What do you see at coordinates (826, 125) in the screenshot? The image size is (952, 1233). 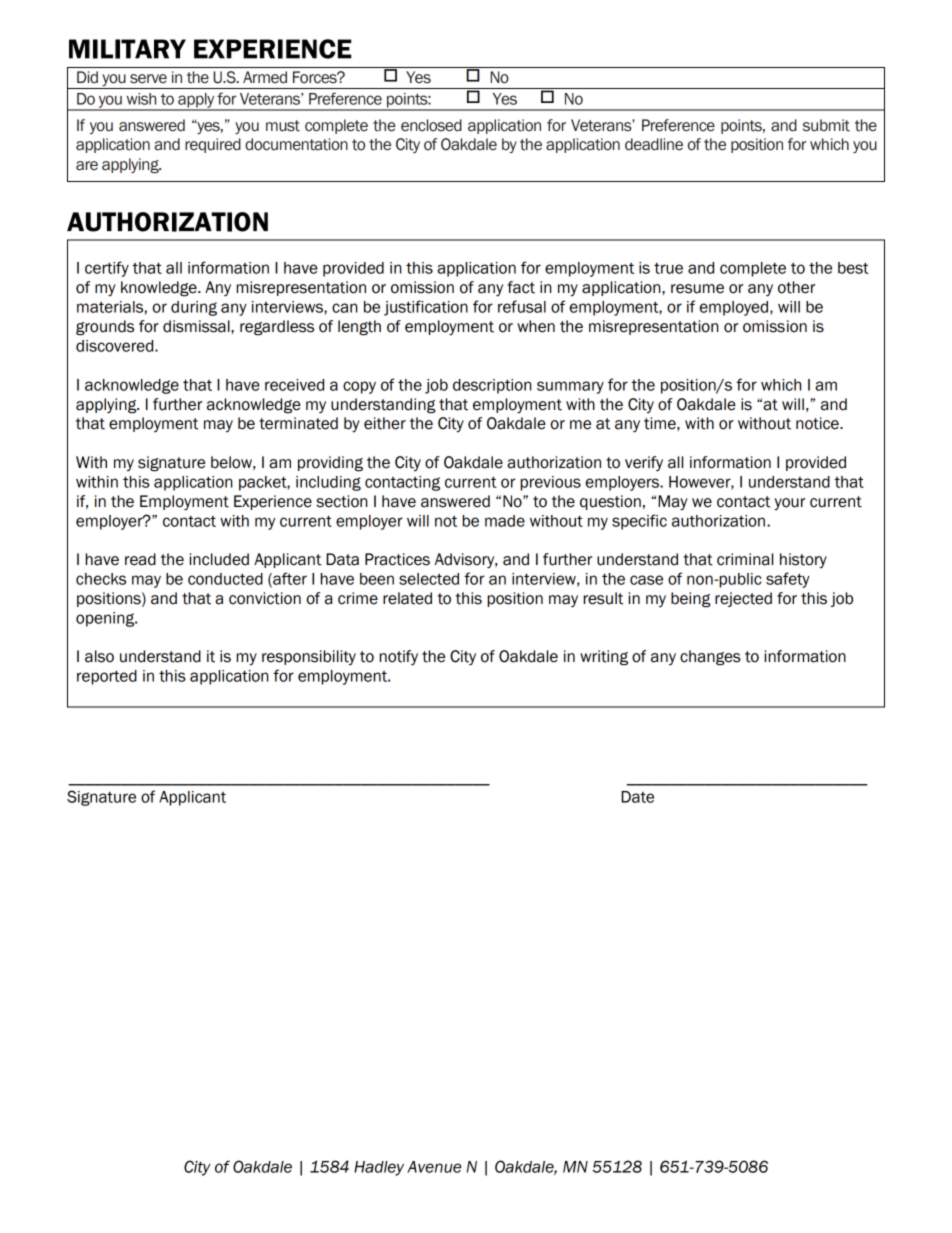 I see `submit` at bounding box center [826, 125].
